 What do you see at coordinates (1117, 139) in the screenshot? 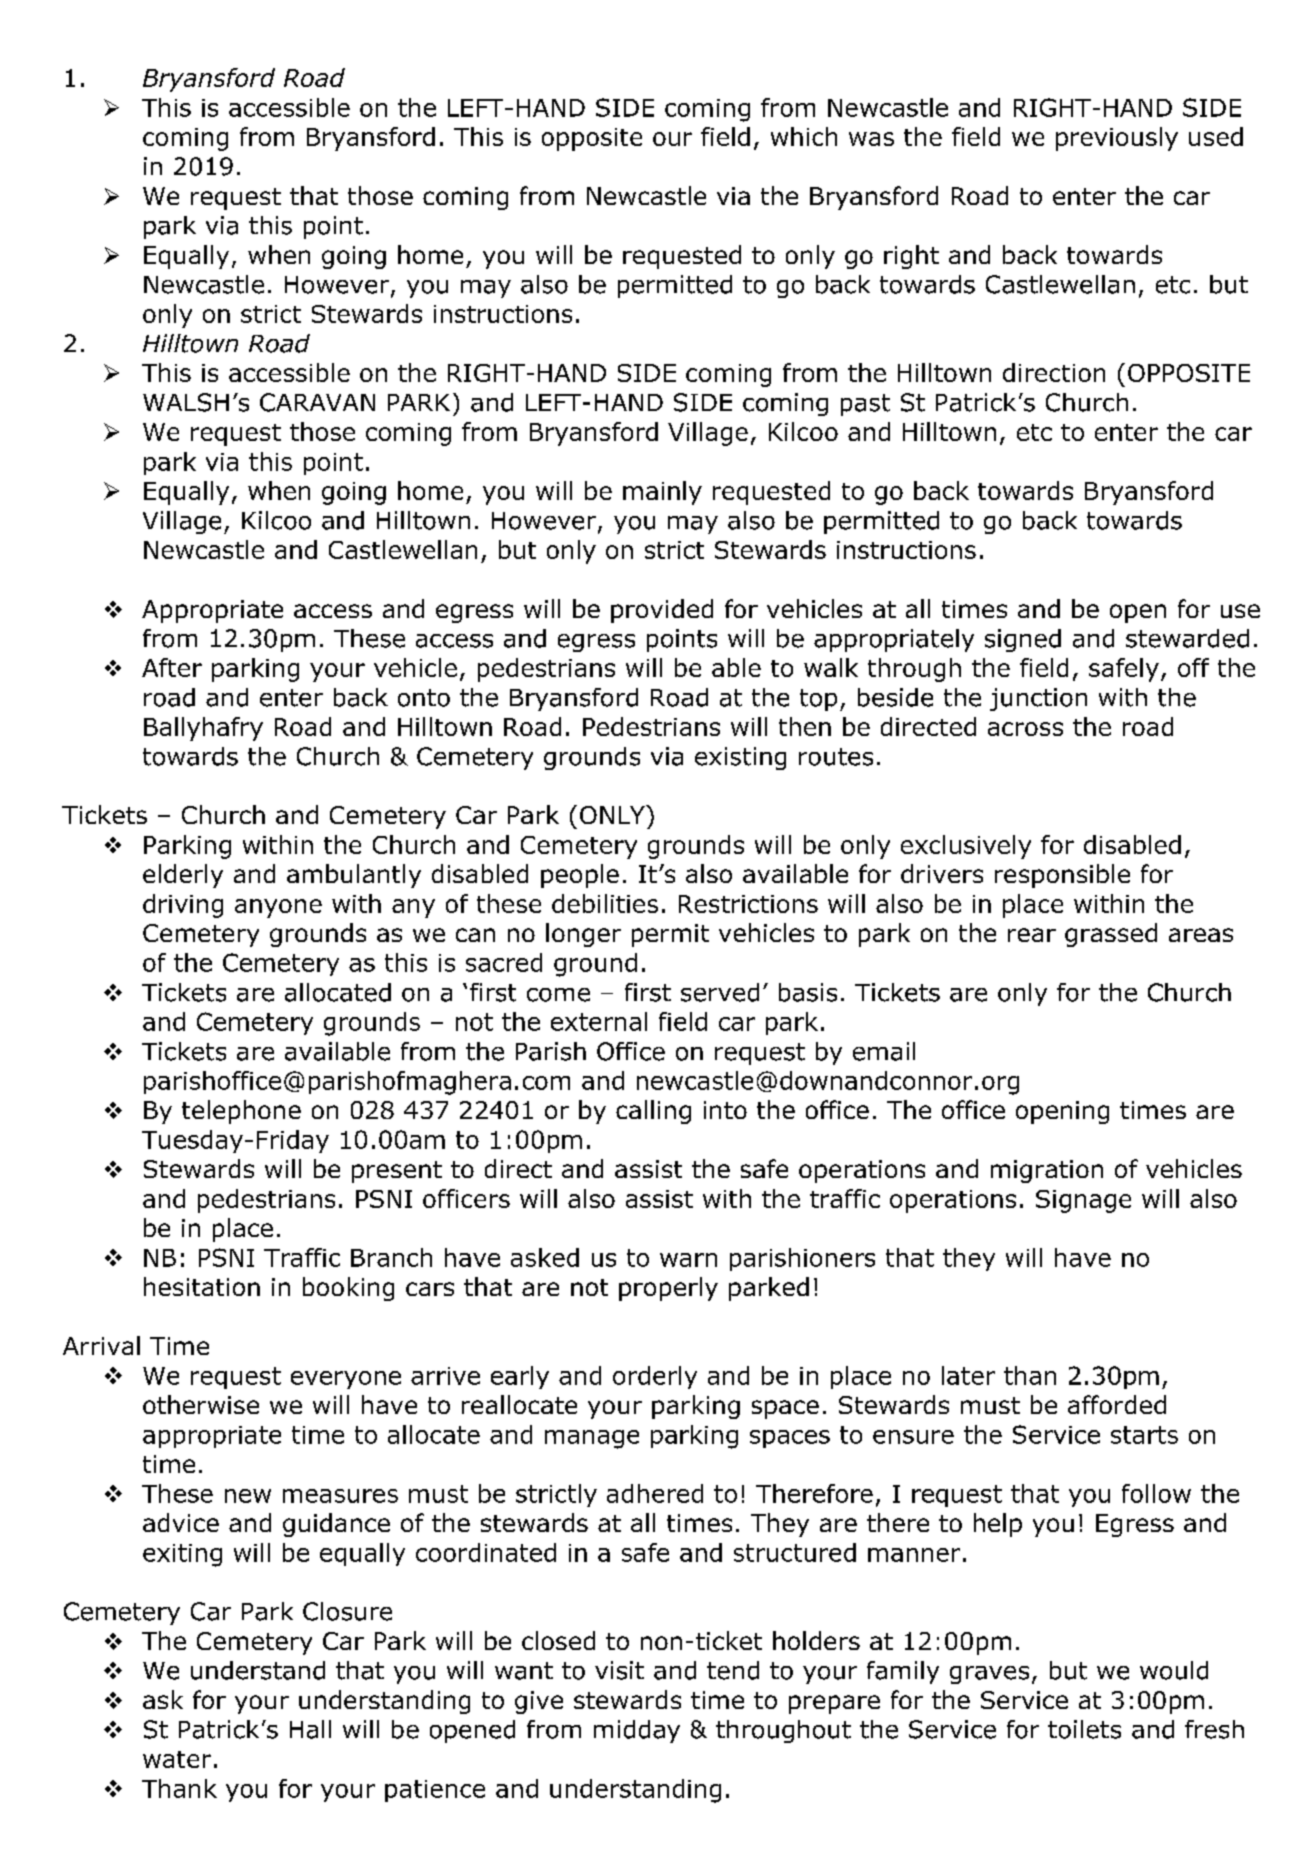
I see `previously` at bounding box center [1117, 139].
